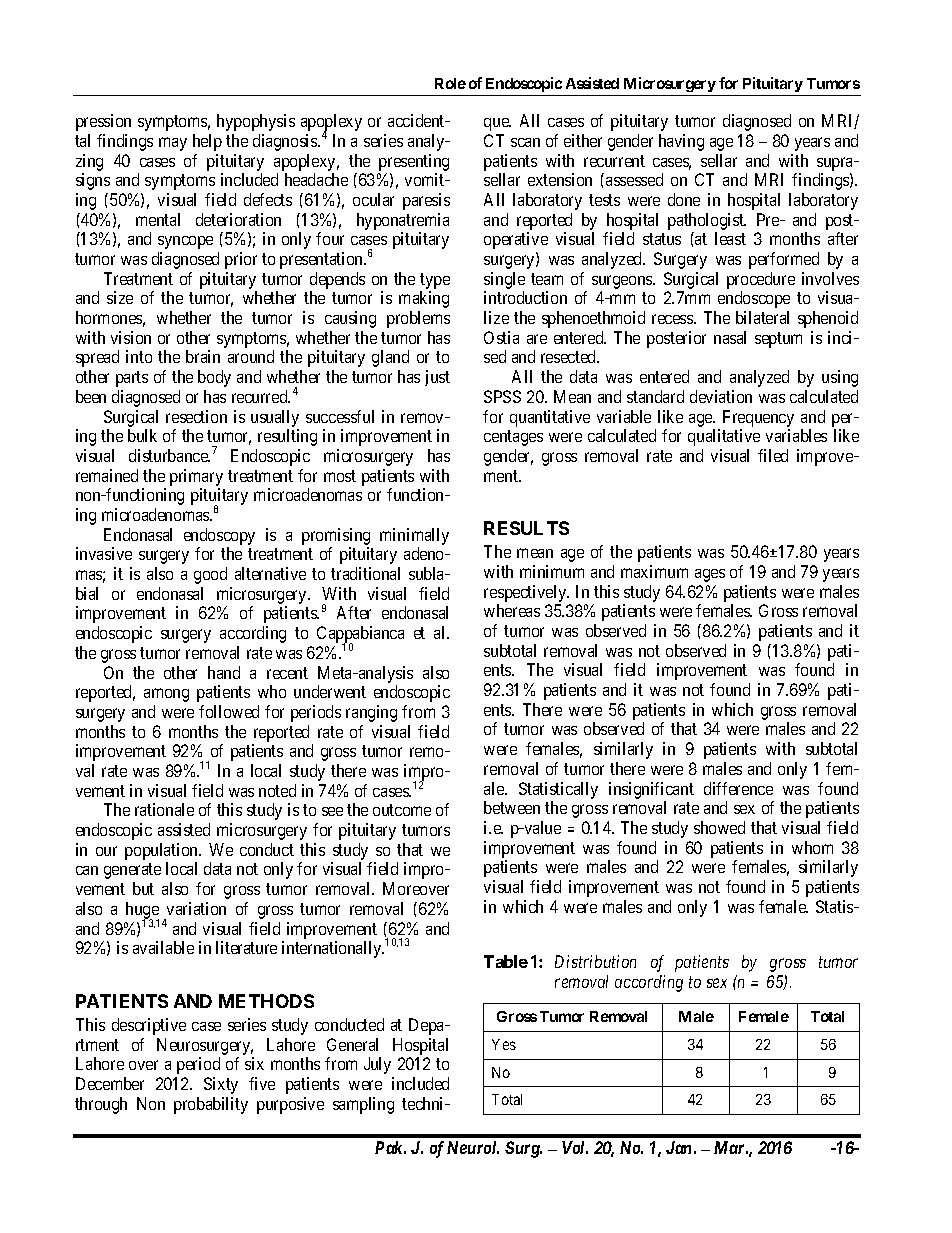 Image resolution: width=952 pixels, height=1233 pixels. Describe the element at coordinates (164, 809) in the screenshot. I see `rationale` at that location.
